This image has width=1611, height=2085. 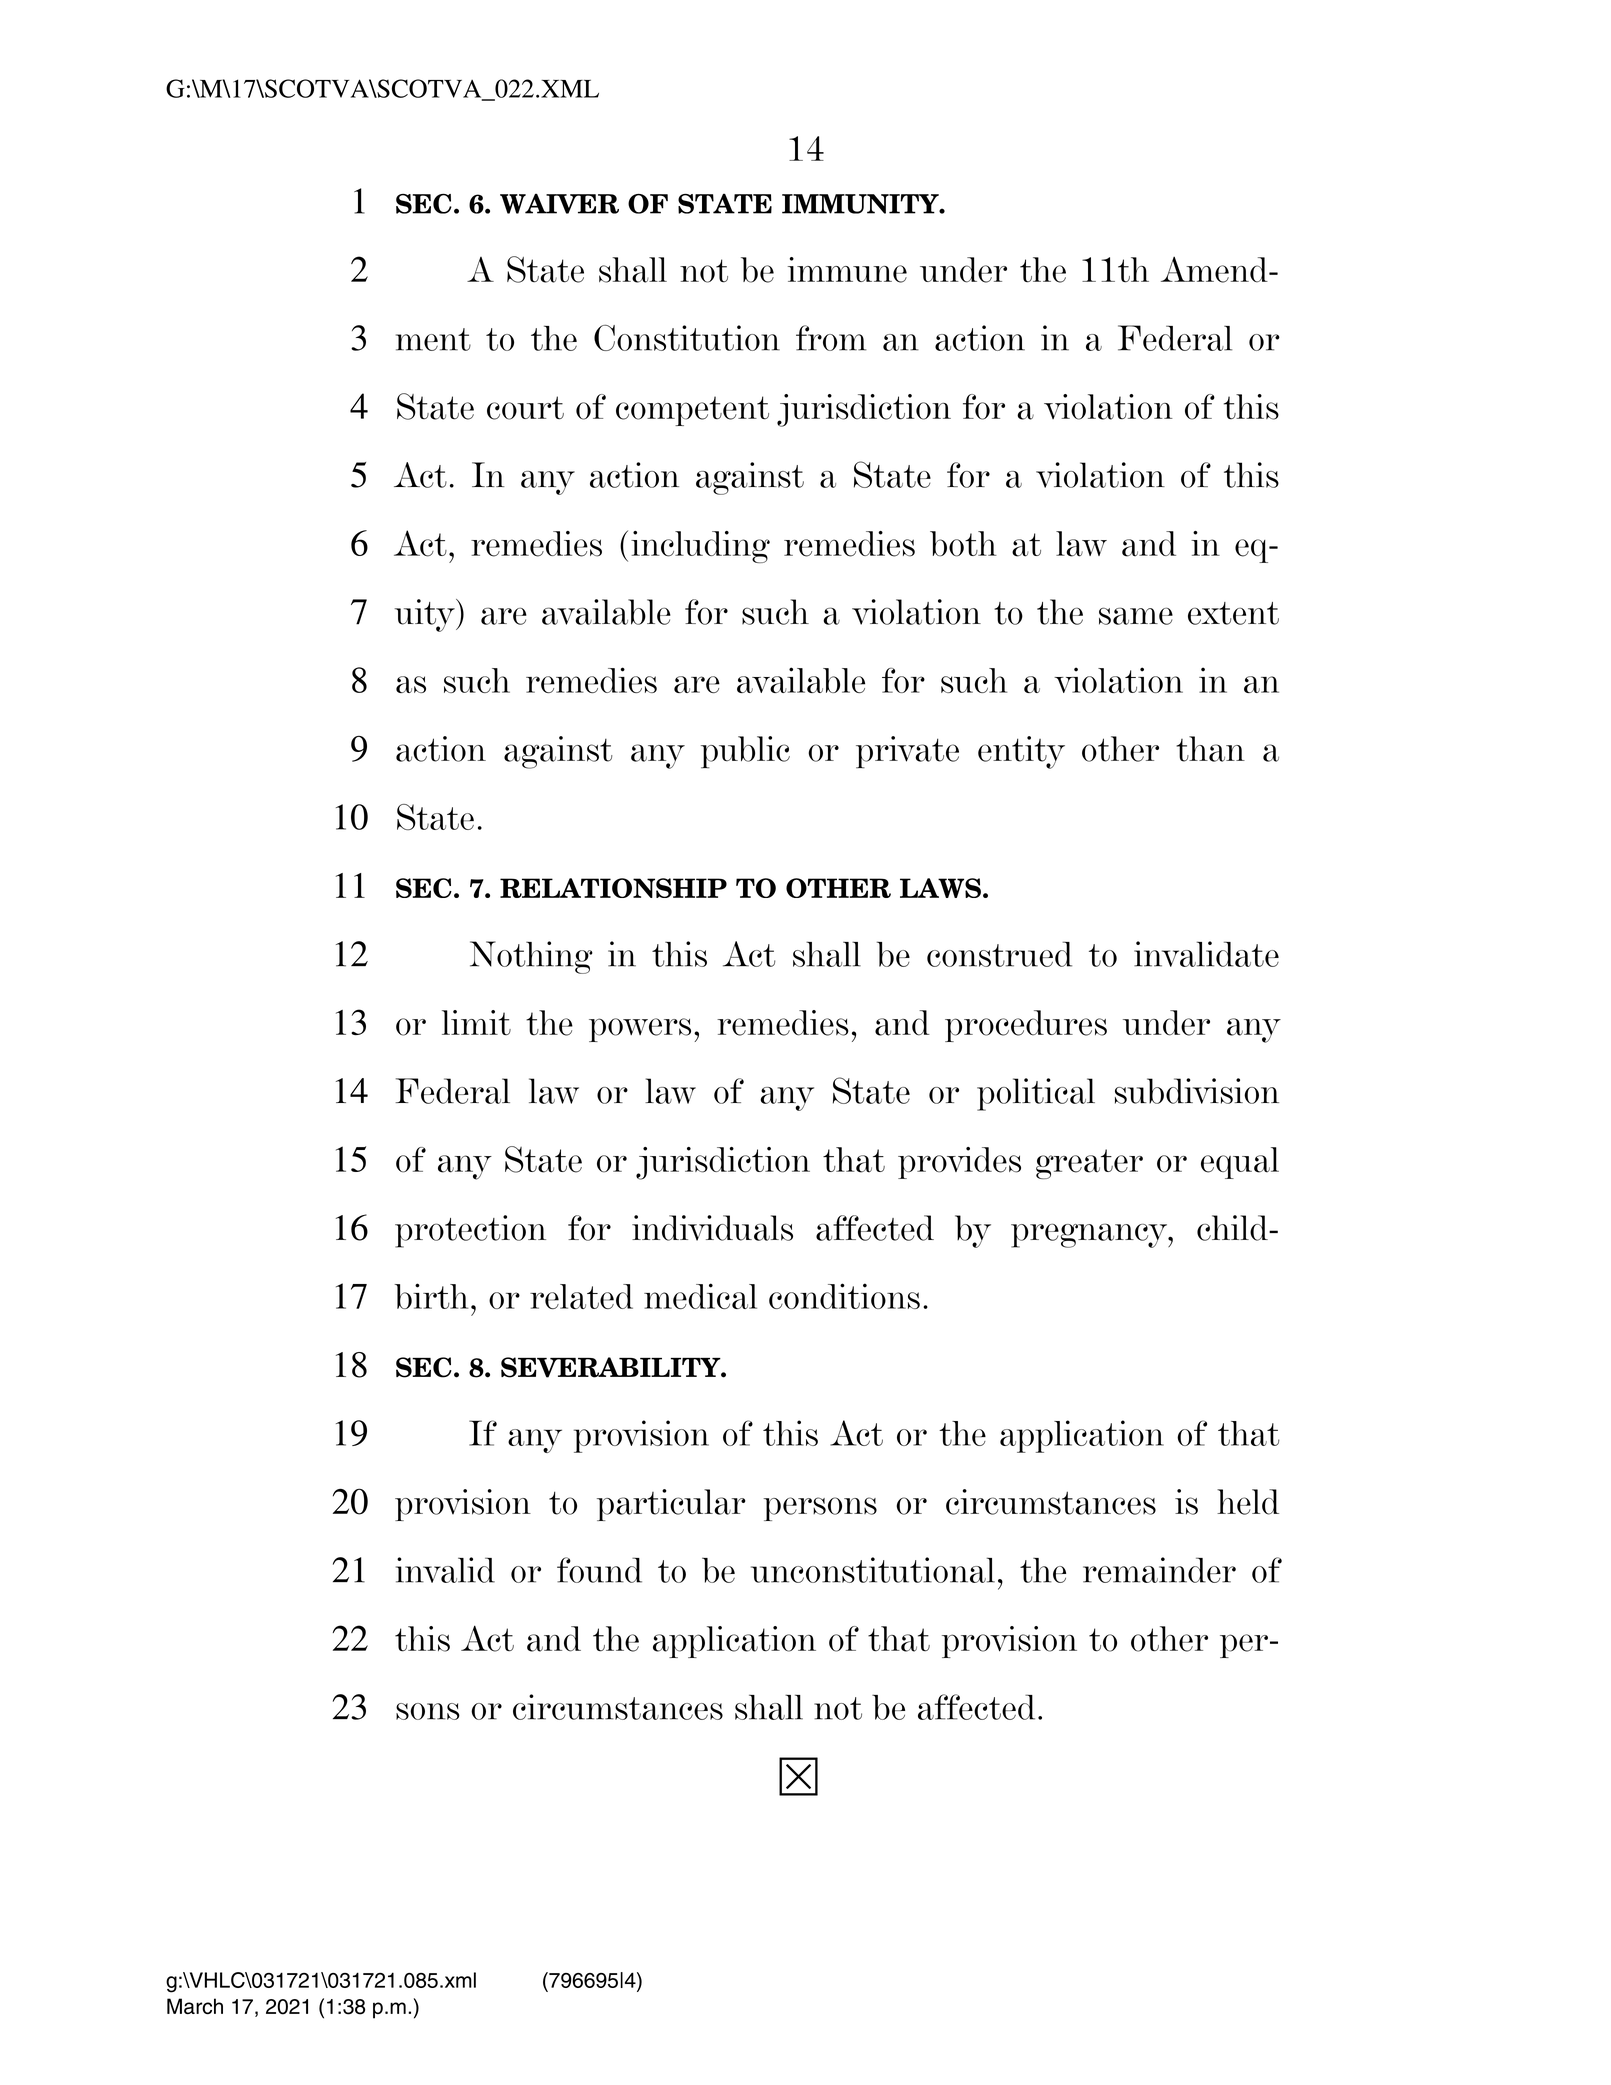 What do you see at coordinates (599, 1570) in the image?
I see `found` at bounding box center [599, 1570].
